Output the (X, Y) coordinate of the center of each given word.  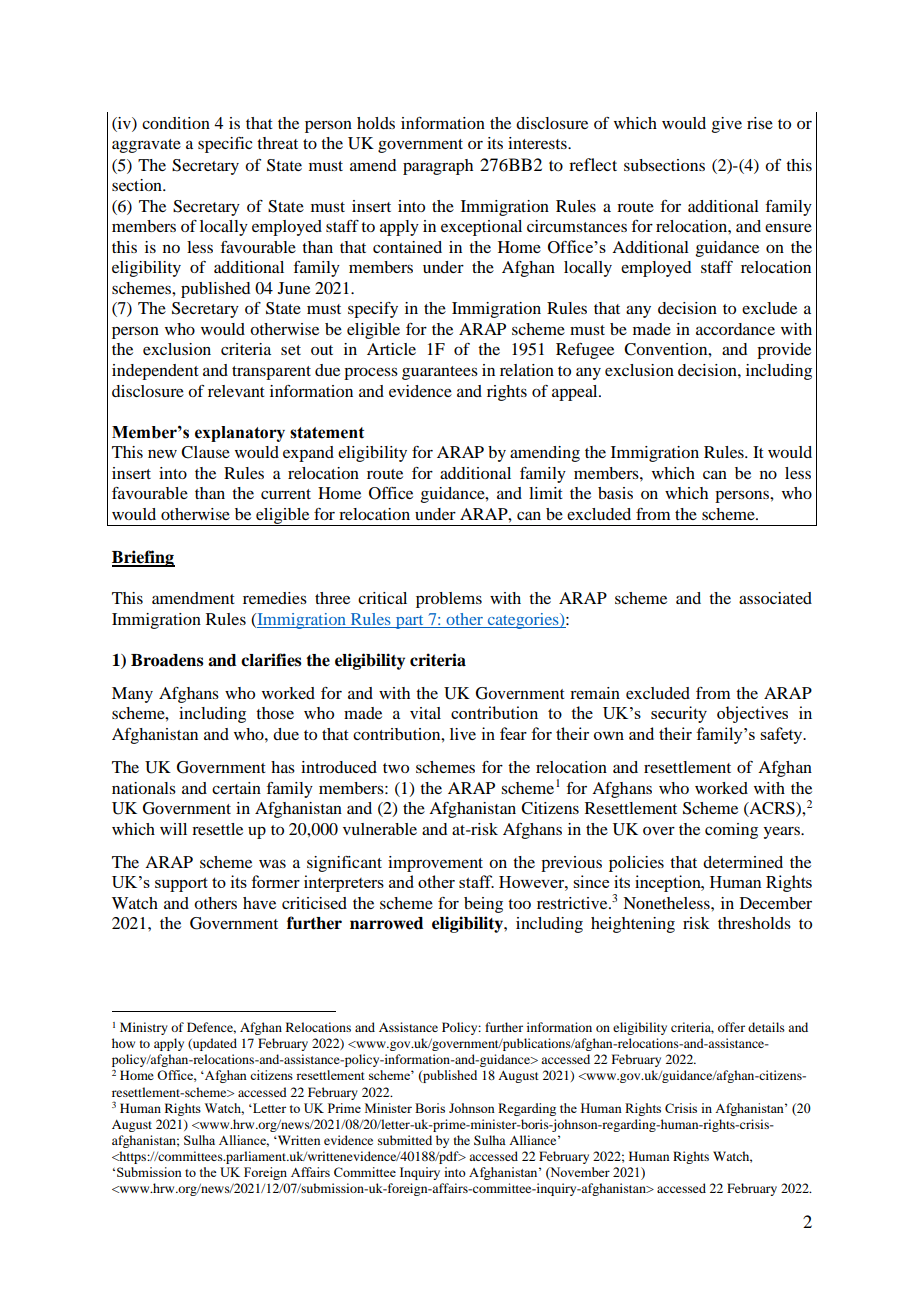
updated (214, 1044)
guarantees (440, 373)
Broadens (167, 660)
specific (225, 145)
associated (775, 598)
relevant (236, 391)
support (181, 884)
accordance (735, 329)
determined (743, 862)
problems (449, 600)
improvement (435, 864)
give (727, 125)
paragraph (438, 167)
